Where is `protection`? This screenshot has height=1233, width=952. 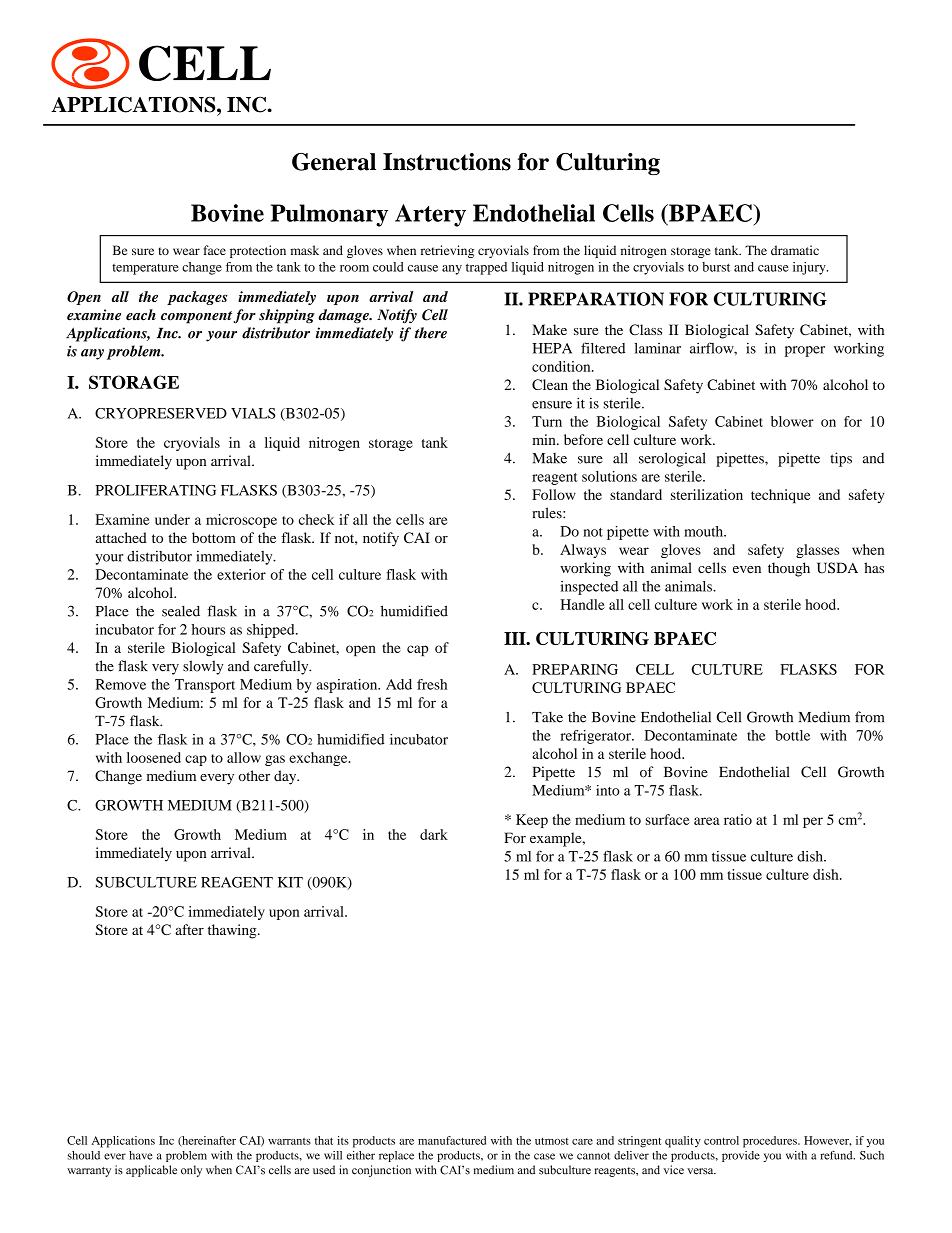 protection is located at coordinates (258, 251).
